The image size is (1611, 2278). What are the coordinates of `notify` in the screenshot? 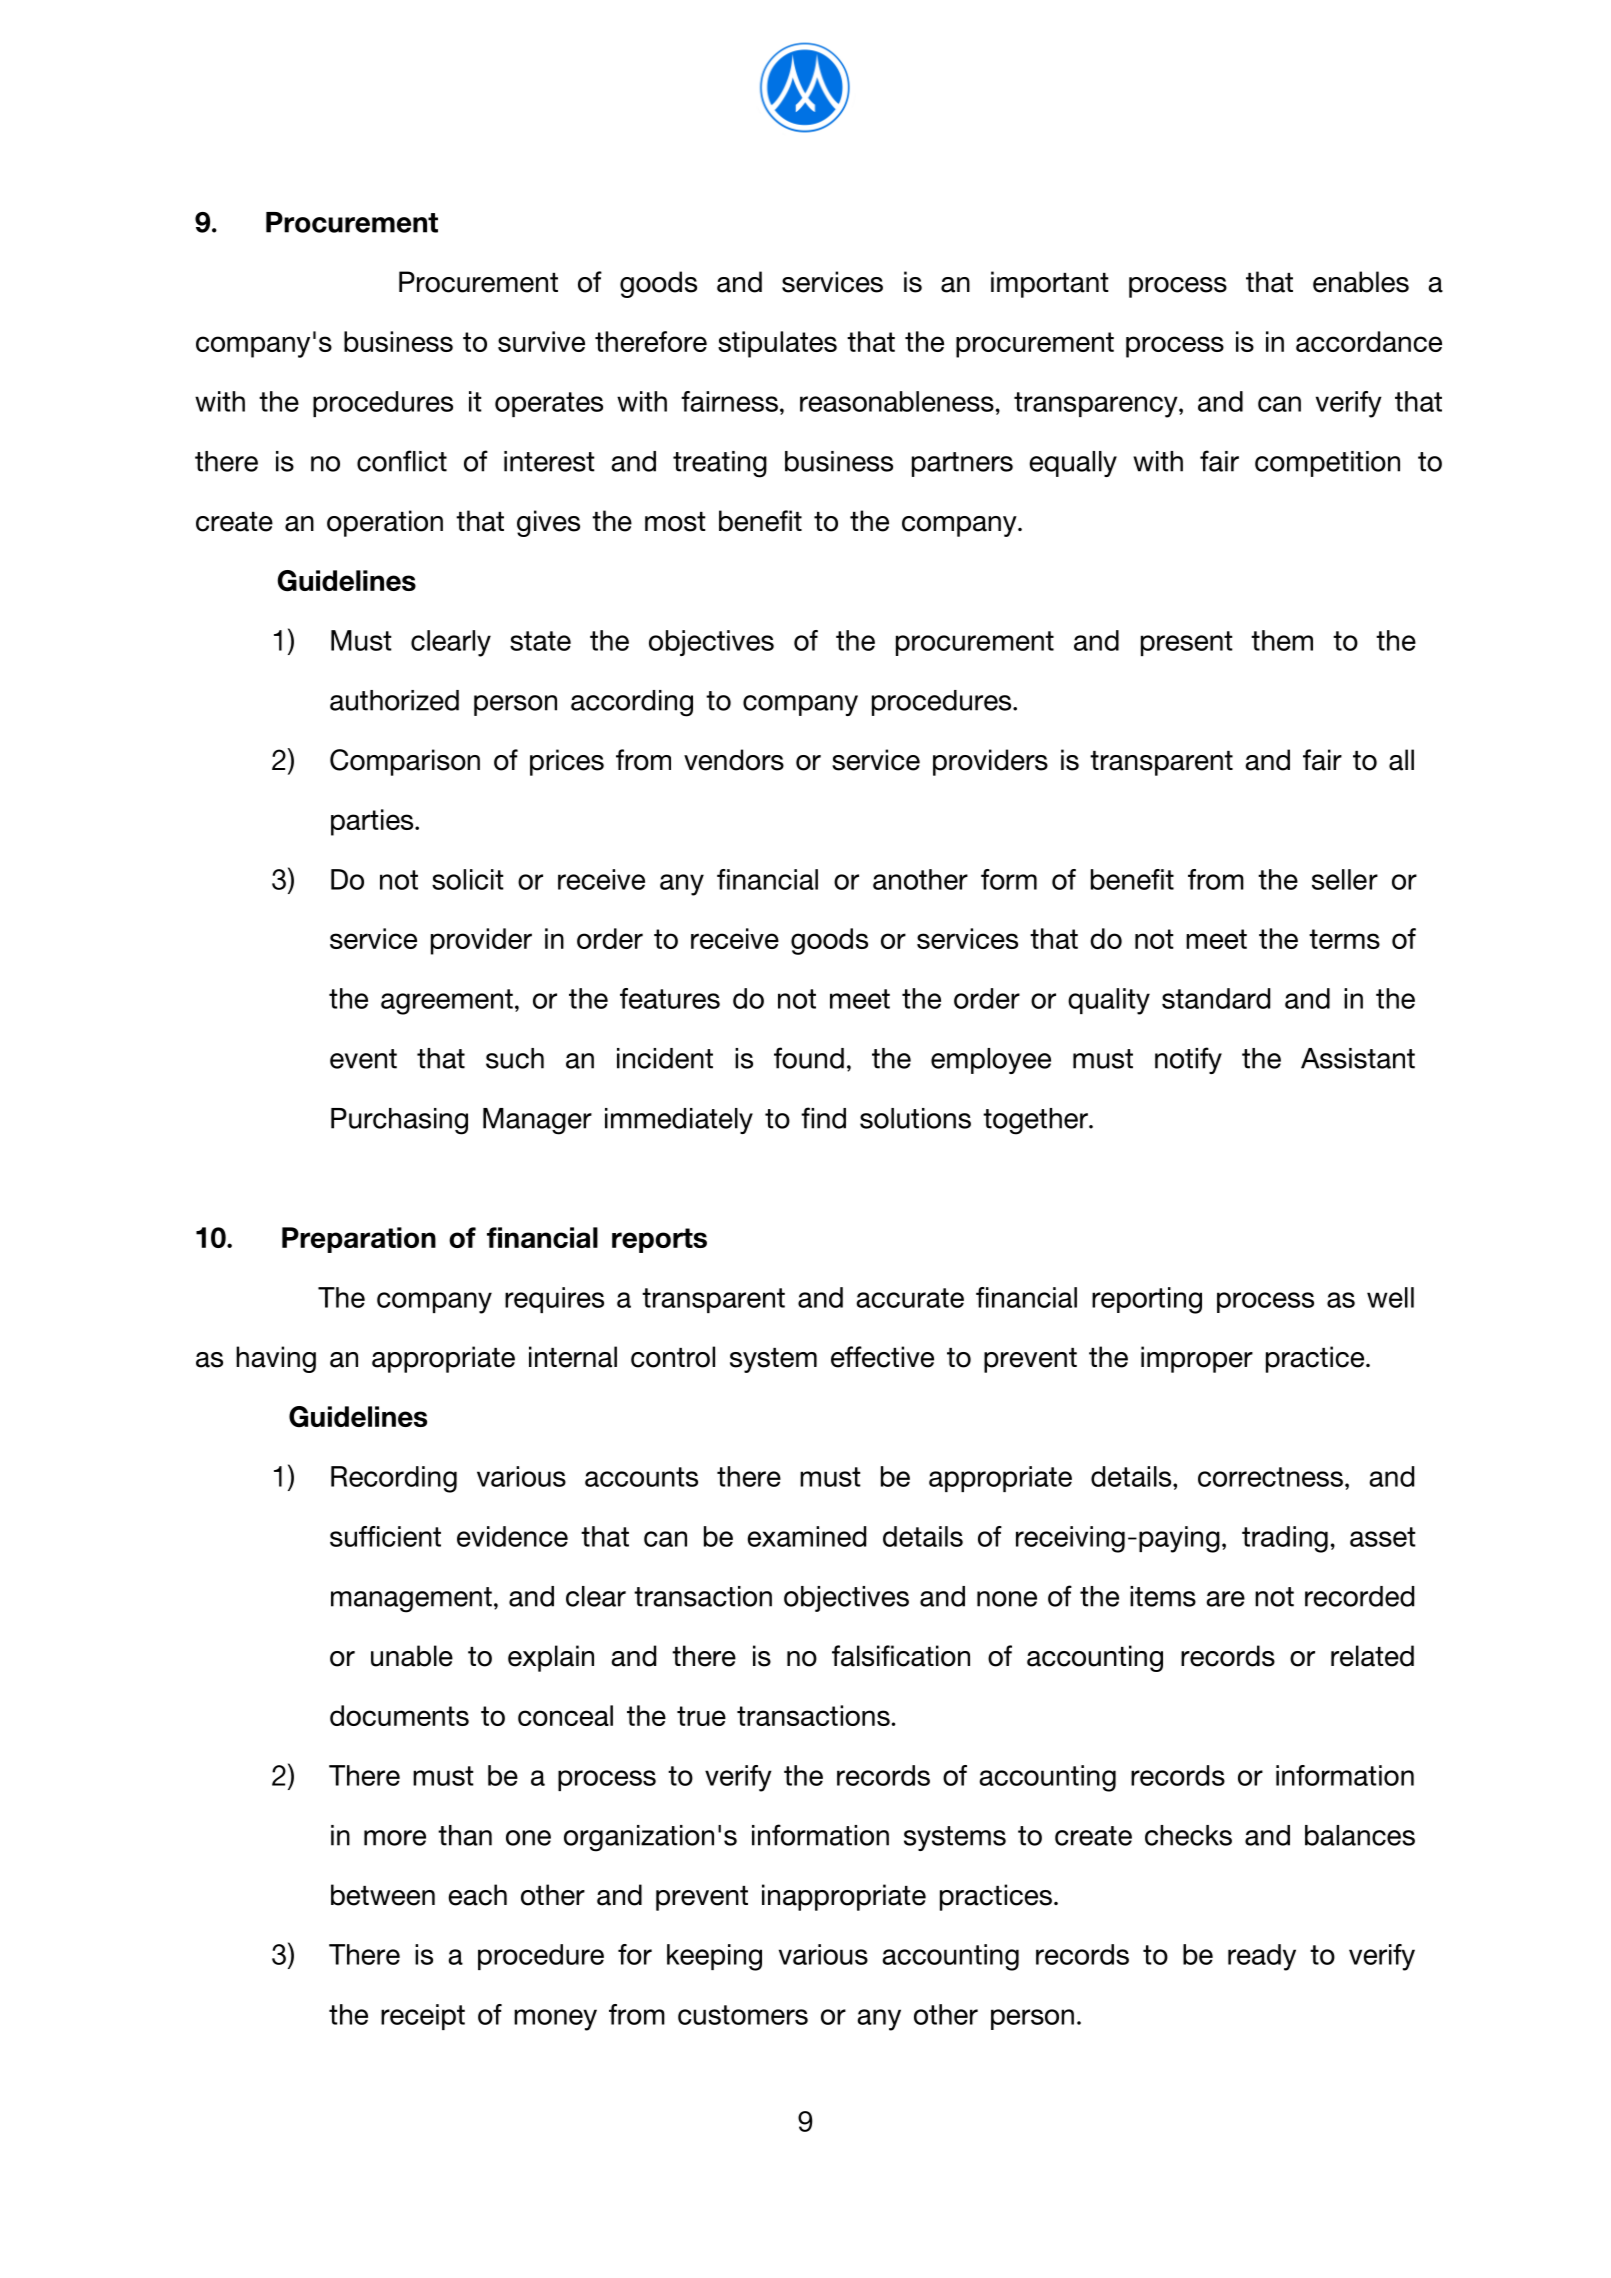 It's located at (1188, 1060).
